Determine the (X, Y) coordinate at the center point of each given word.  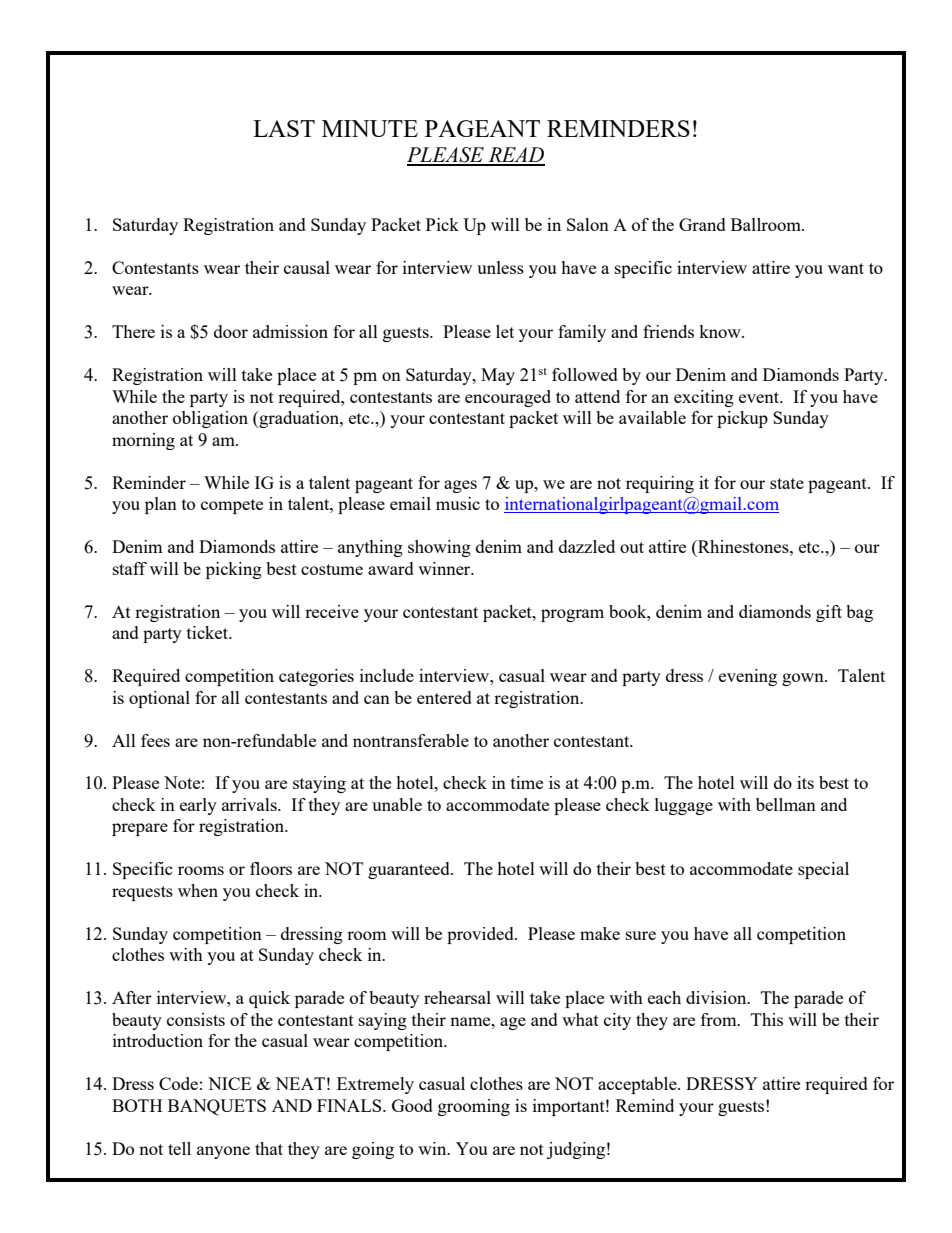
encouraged (508, 398)
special (823, 870)
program (572, 615)
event (760, 397)
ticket (209, 632)
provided (481, 935)
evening (748, 677)
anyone (223, 1152)
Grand (702, 224)
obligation (210, 419)
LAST (284, 128)
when (198, 890)
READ (515, 156)
